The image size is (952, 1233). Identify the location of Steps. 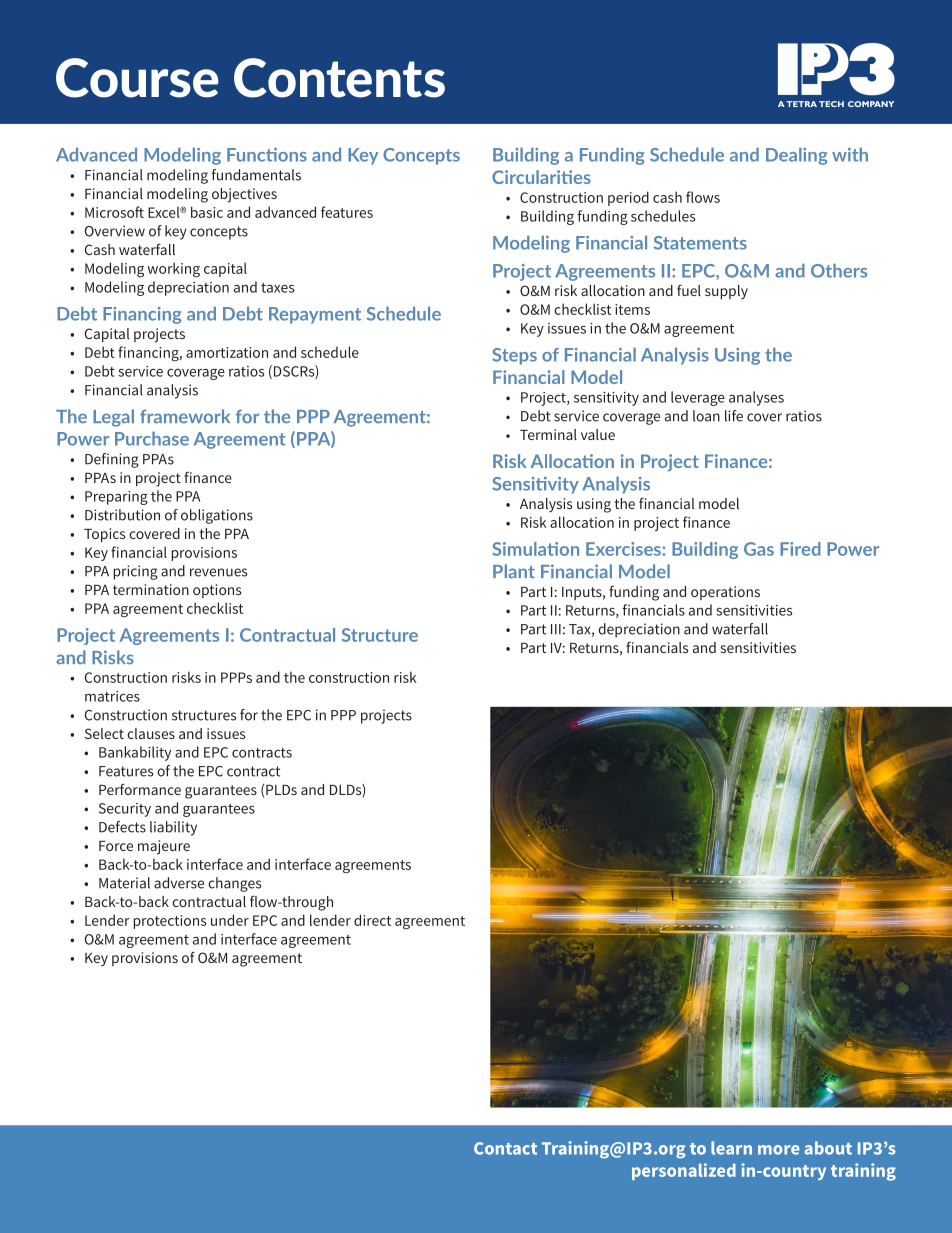
(514, 356).
